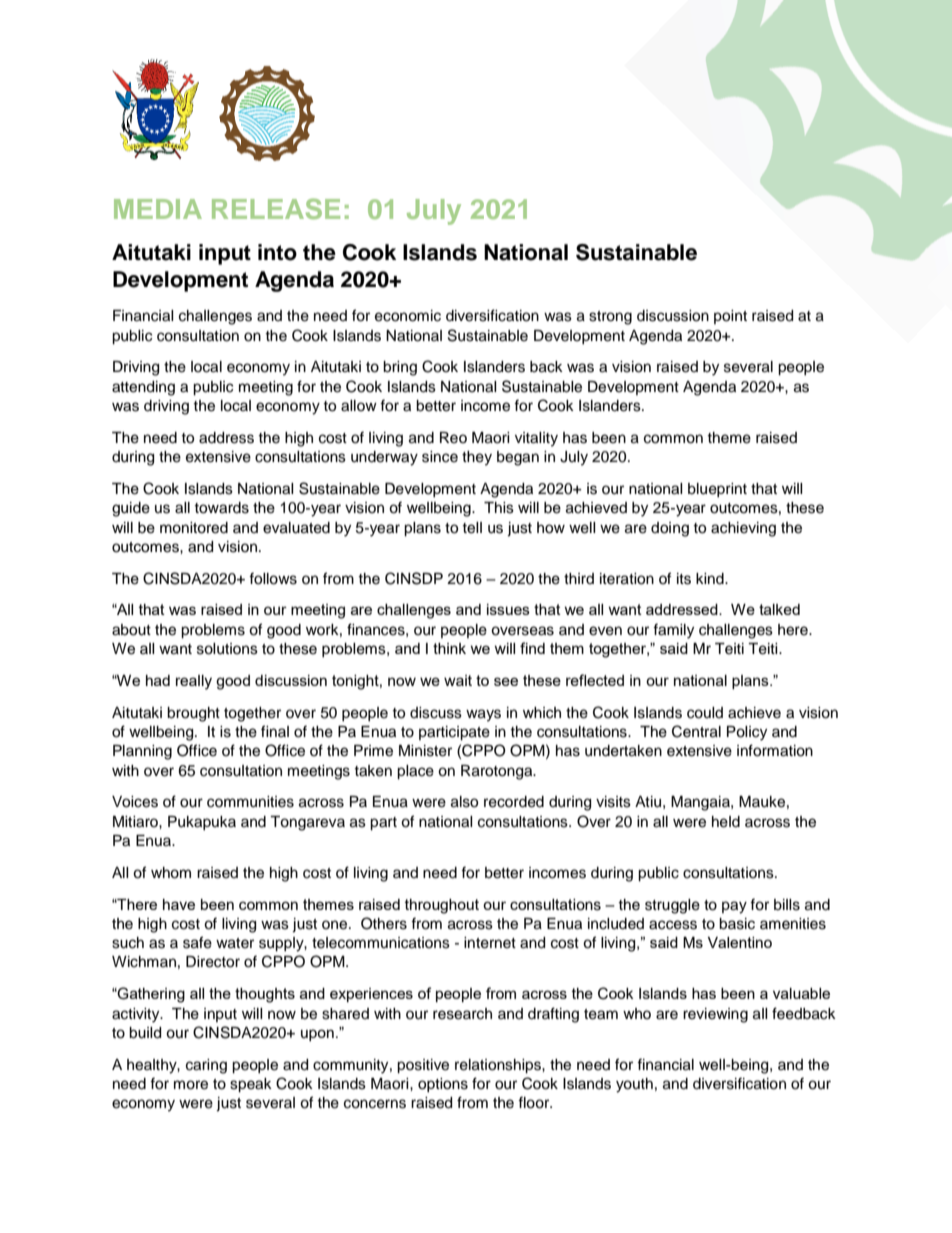 Image resolution: width=952 pixels, height=1233 pixels. I want to click on also, so click(464, 802).
